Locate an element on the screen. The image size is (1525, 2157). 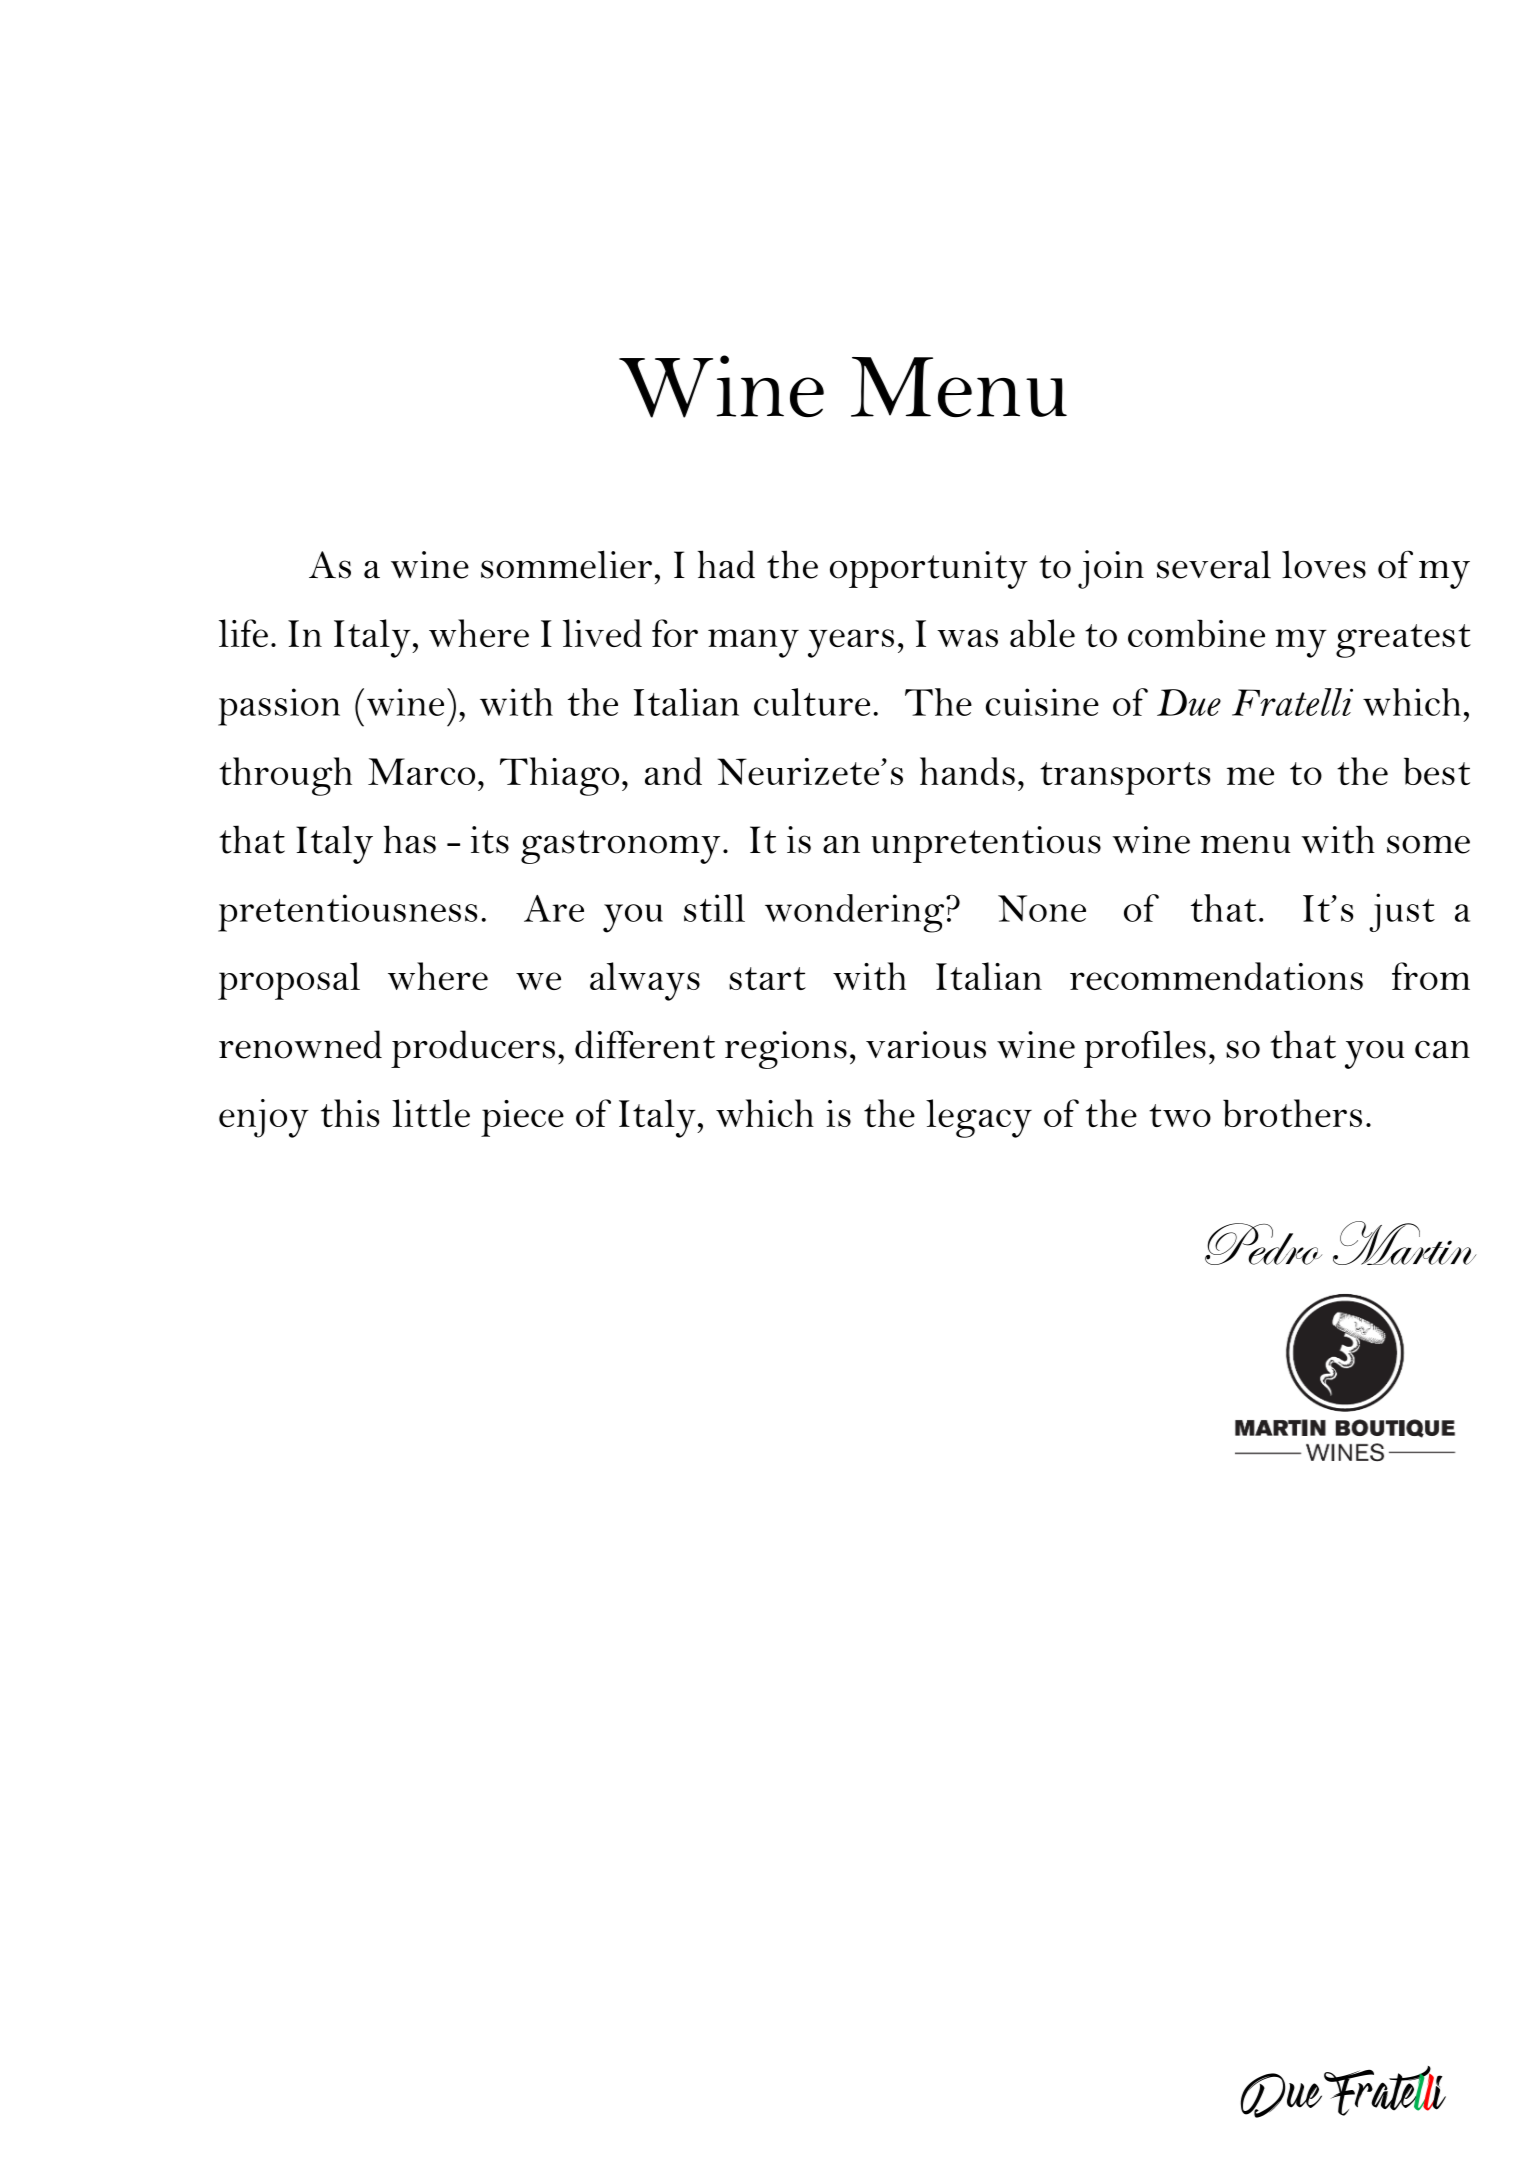
recommendations is located at coordinates (1216, 976).
